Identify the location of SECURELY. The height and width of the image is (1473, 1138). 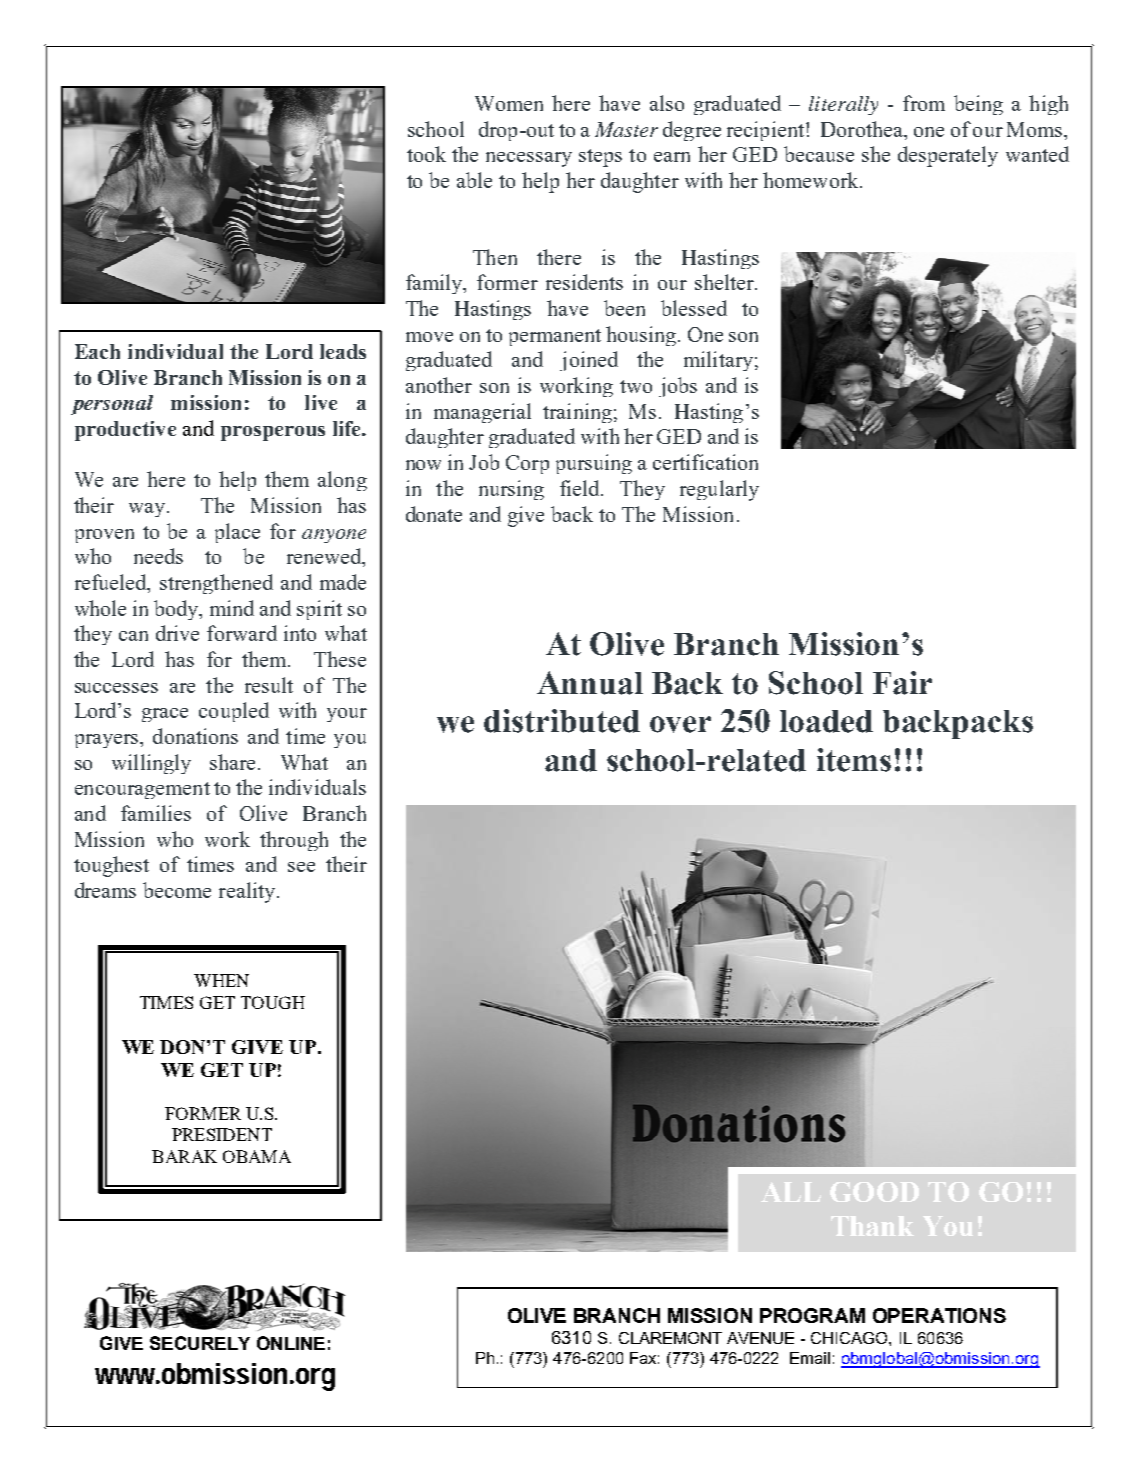
(200, 1343).
